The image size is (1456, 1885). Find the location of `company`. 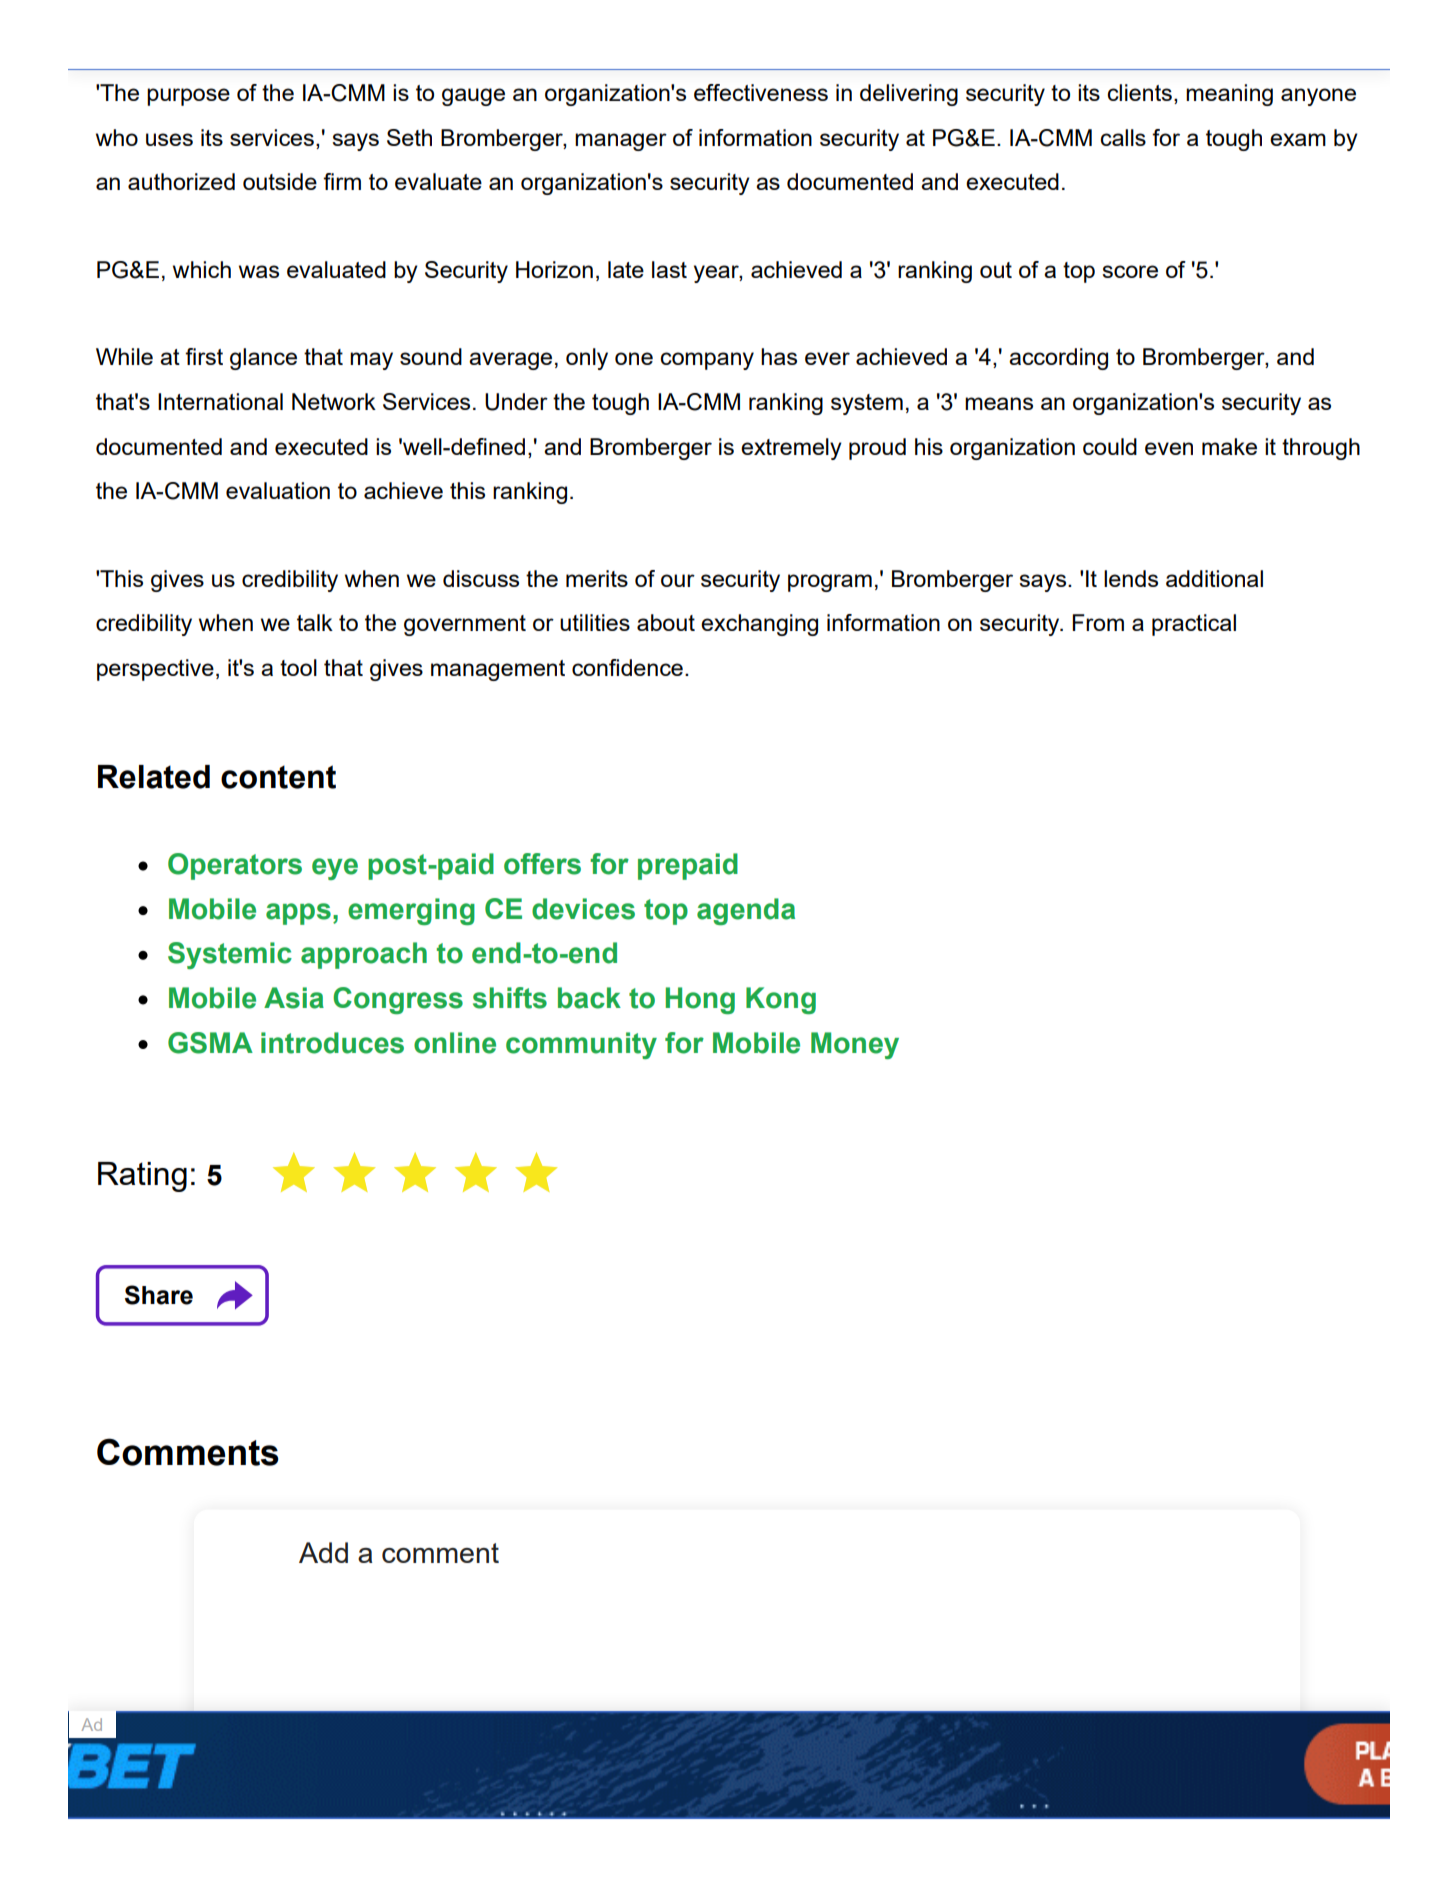

company is located at coordinates (707, 361).
